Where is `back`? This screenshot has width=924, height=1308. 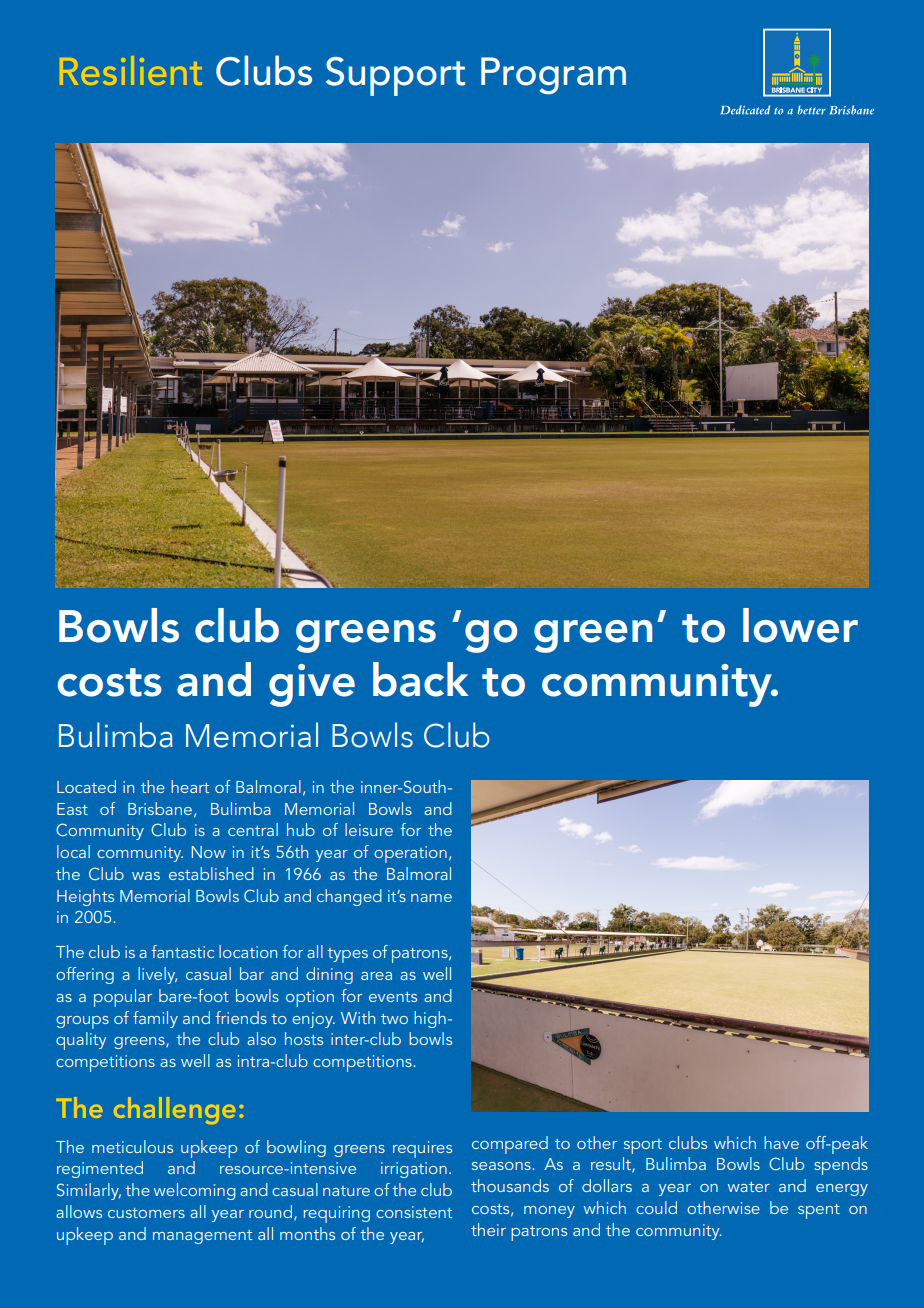
back is located at coordinates (421, 679).
